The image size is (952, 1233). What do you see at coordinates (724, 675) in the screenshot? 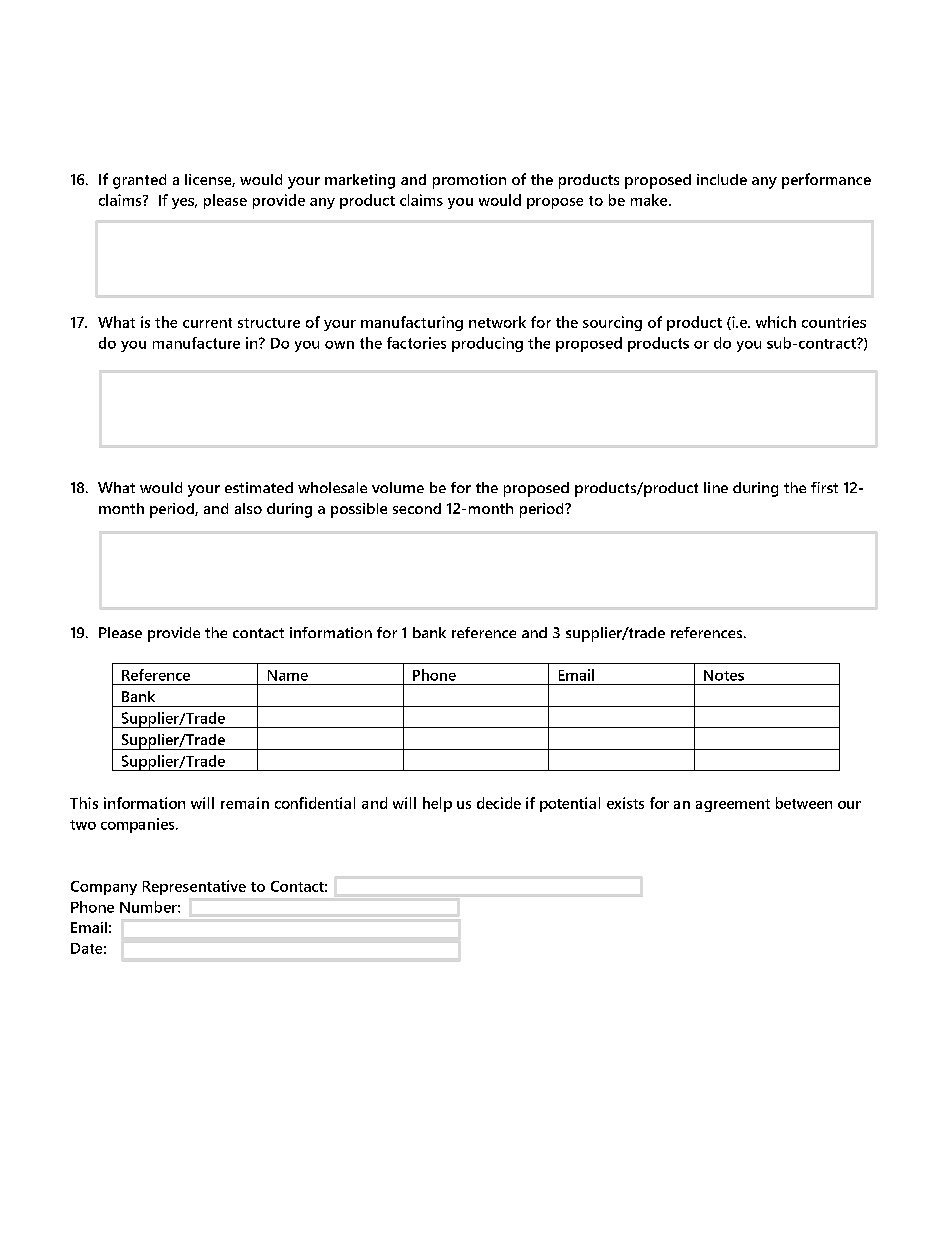
I see `Notes` at bounding box center [724, 675].
